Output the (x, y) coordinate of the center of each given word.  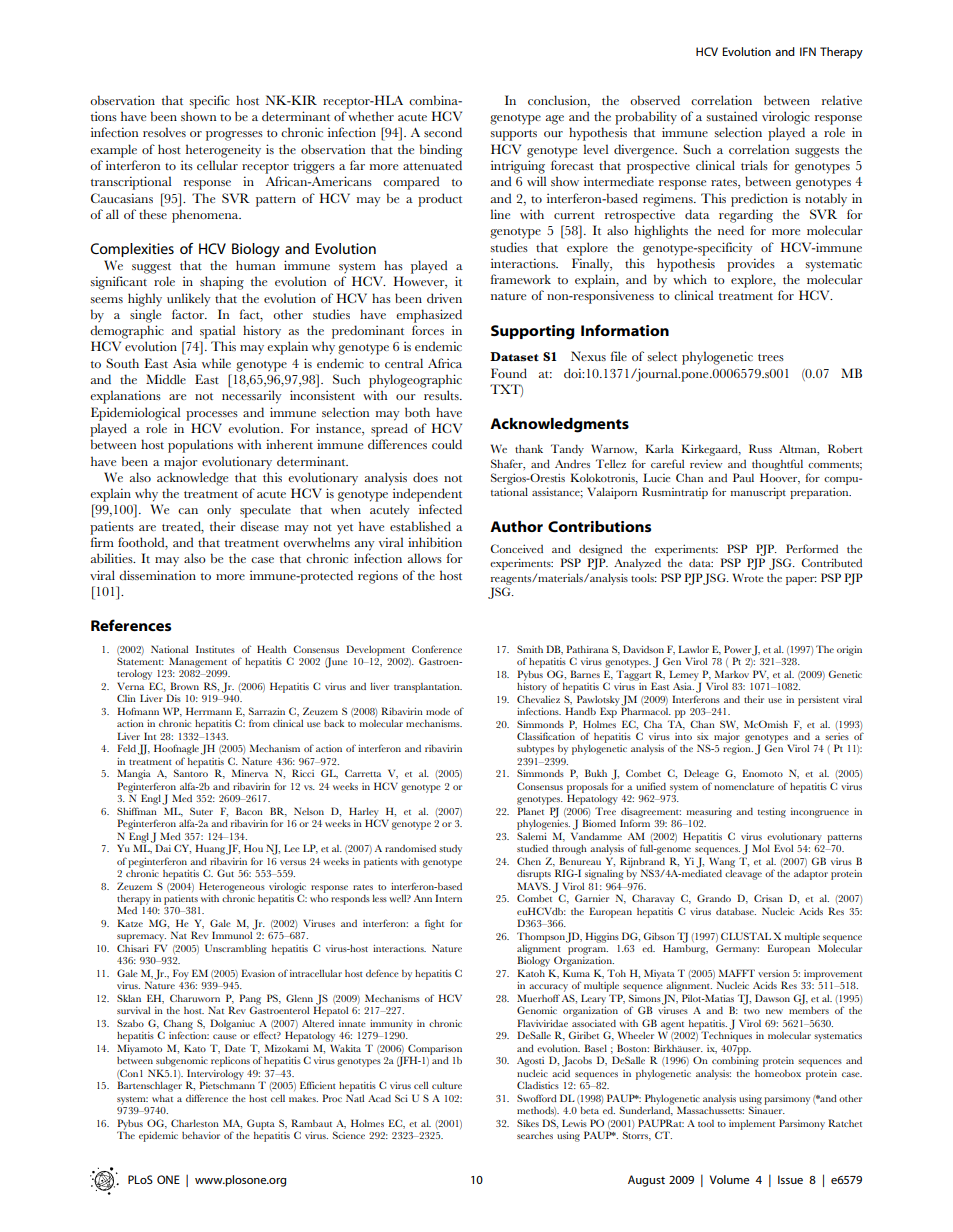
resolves (164, 132)
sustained (731, 116)
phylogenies (543, 823)
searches (535, 1135)
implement (752, 1125)
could (447, 444)
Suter (201, 811)
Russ (760, 448)
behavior (201, 1135)
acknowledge (192, 479)
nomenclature (744, 786)
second (443, 132)
